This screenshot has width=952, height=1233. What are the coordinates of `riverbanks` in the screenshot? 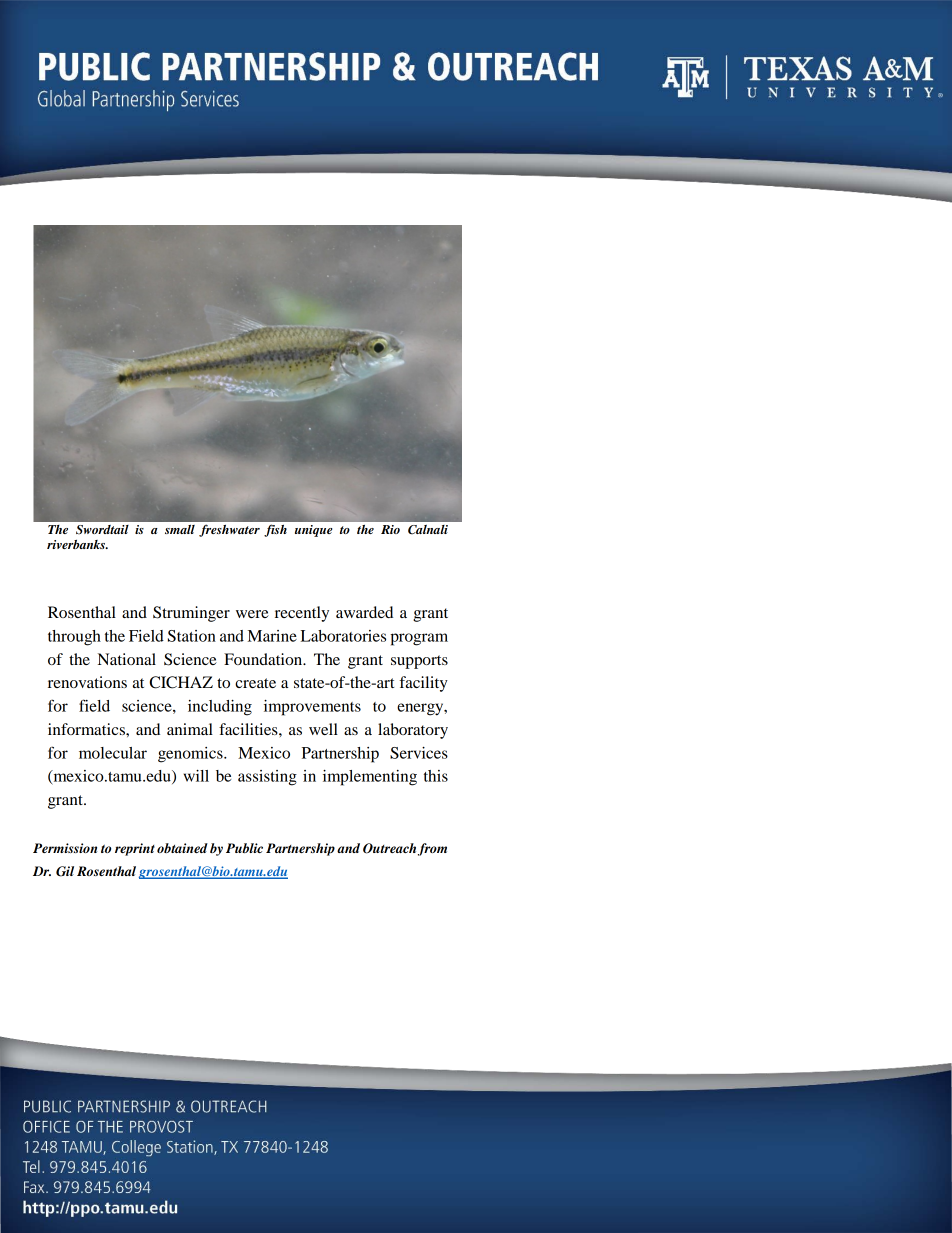 It's located at (77, 544).
